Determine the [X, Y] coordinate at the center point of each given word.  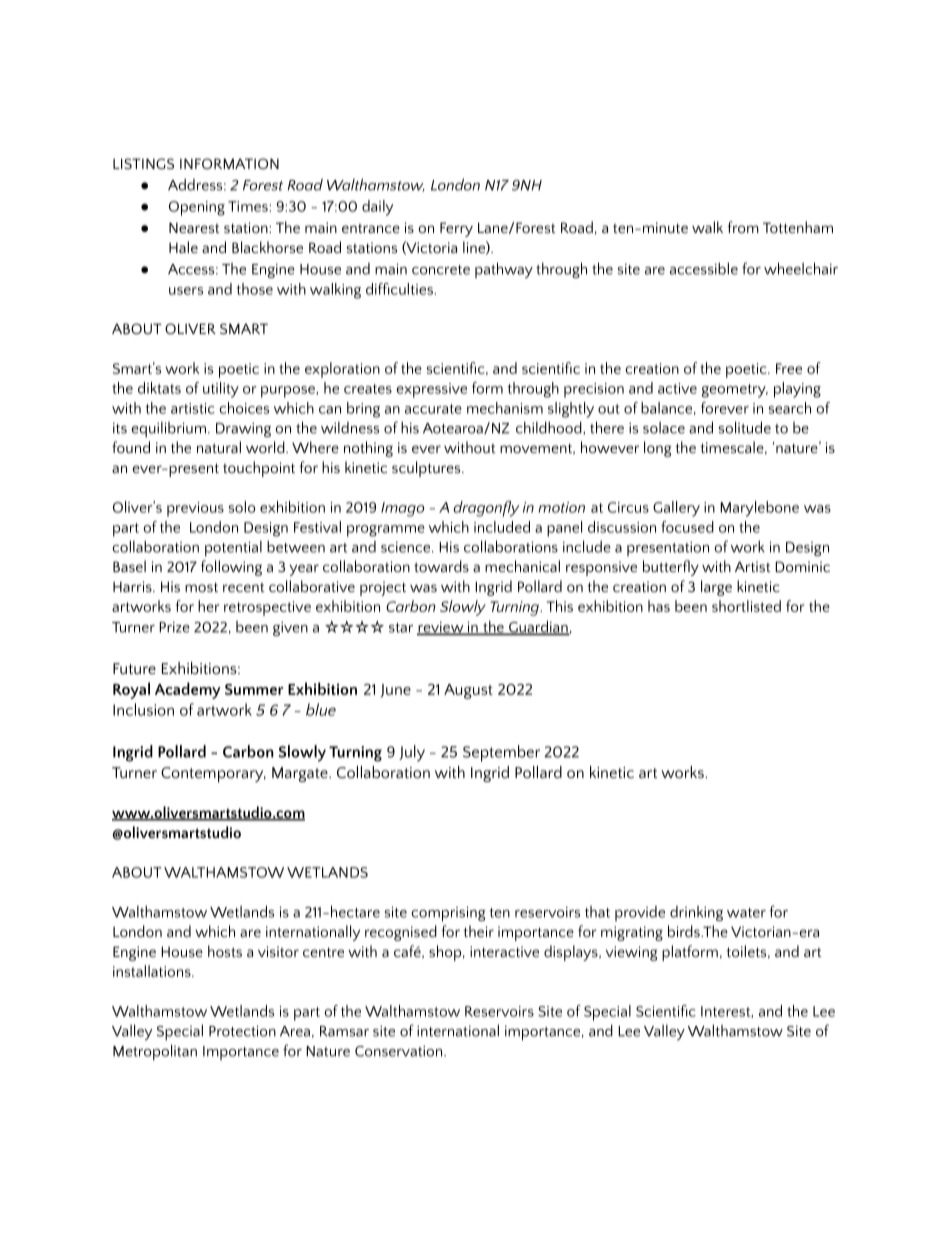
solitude [745, 427]
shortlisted [746, 606]
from [743, 227]
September [501, 753]
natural [219, 447]
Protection [242, 1031]
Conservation [400, 1051]
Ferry [456, 229]
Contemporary [213, 775]
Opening [197, 208]
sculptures [427, 469]
